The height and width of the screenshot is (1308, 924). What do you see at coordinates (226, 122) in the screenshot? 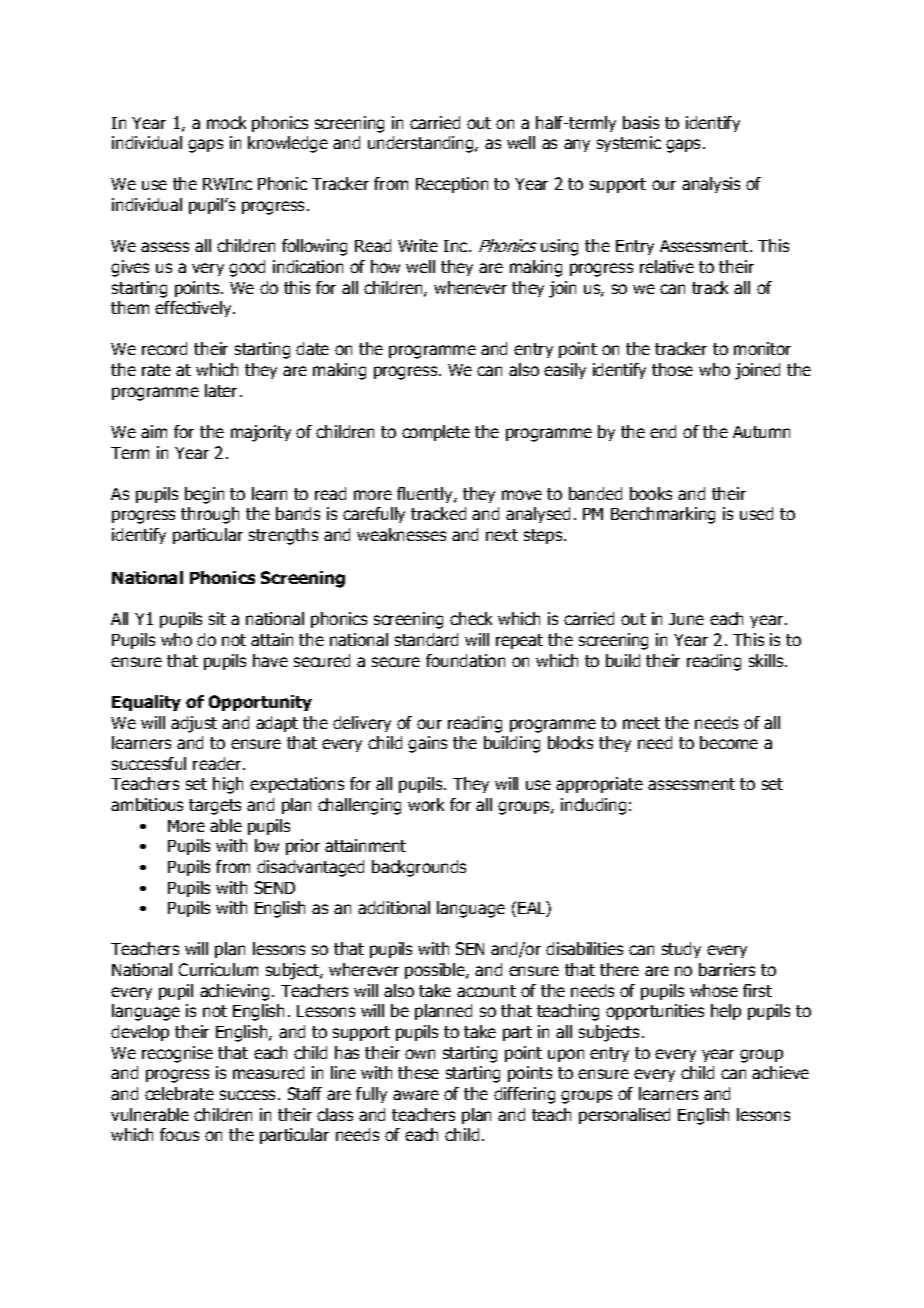
I see `mock` at bounding box center [226, 122].
